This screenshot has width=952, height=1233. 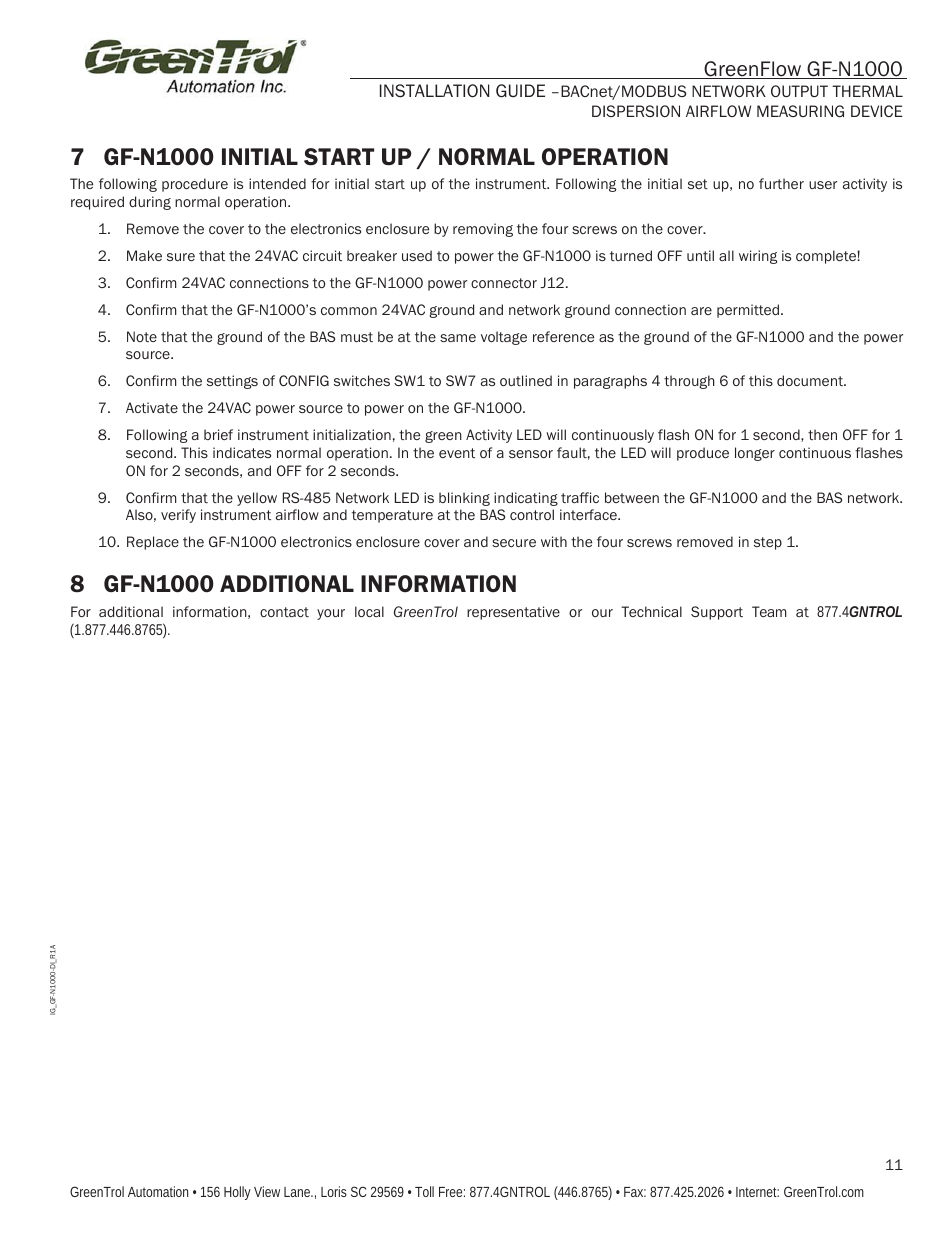 What do you see at coordinates (158, 1191) in the screenshot?
I see `Automation` at bounding box center [158, 1191].
